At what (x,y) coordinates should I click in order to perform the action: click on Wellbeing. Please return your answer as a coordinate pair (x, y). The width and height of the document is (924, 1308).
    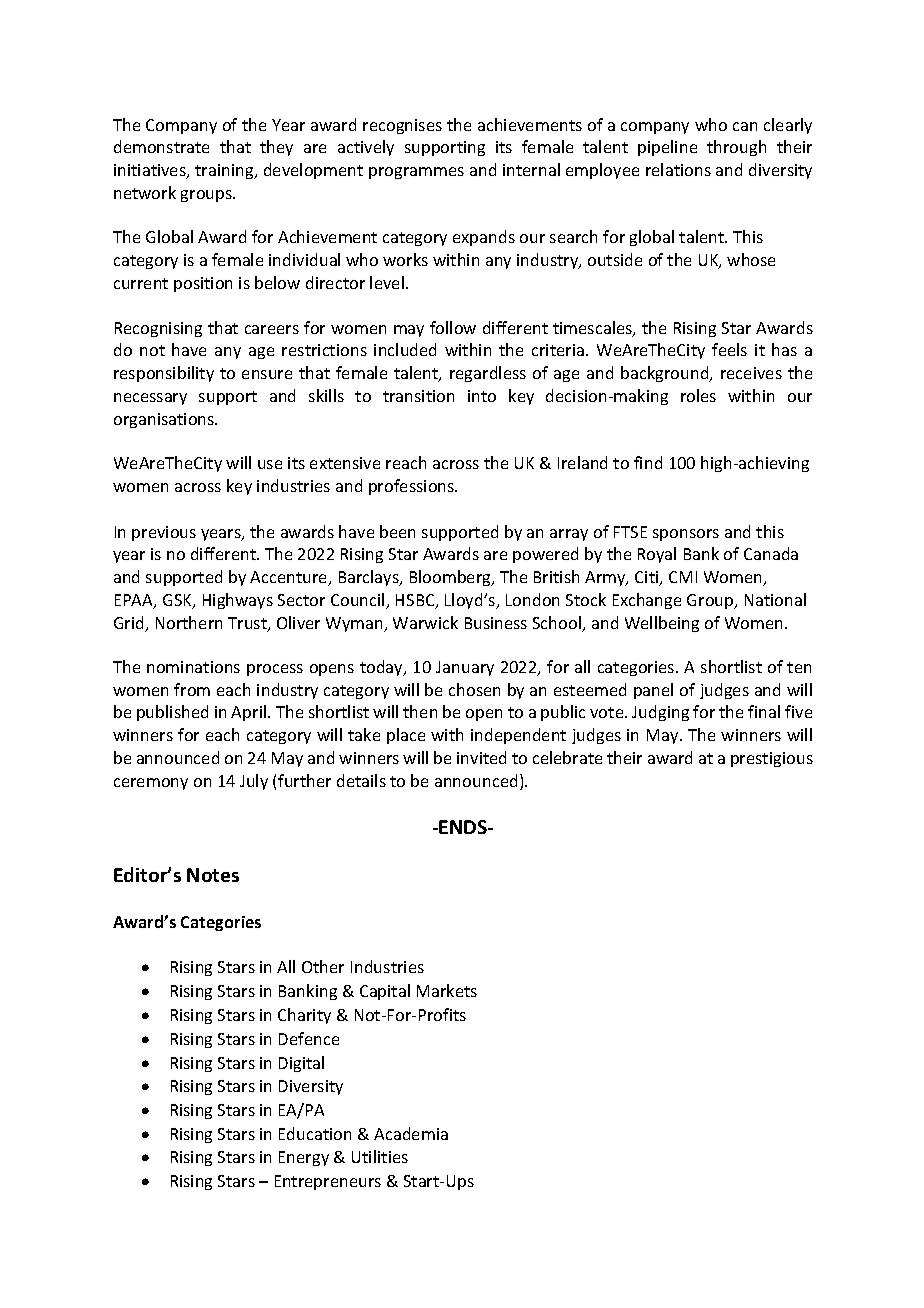
    Looking at the image, I should click on (662, 624).
